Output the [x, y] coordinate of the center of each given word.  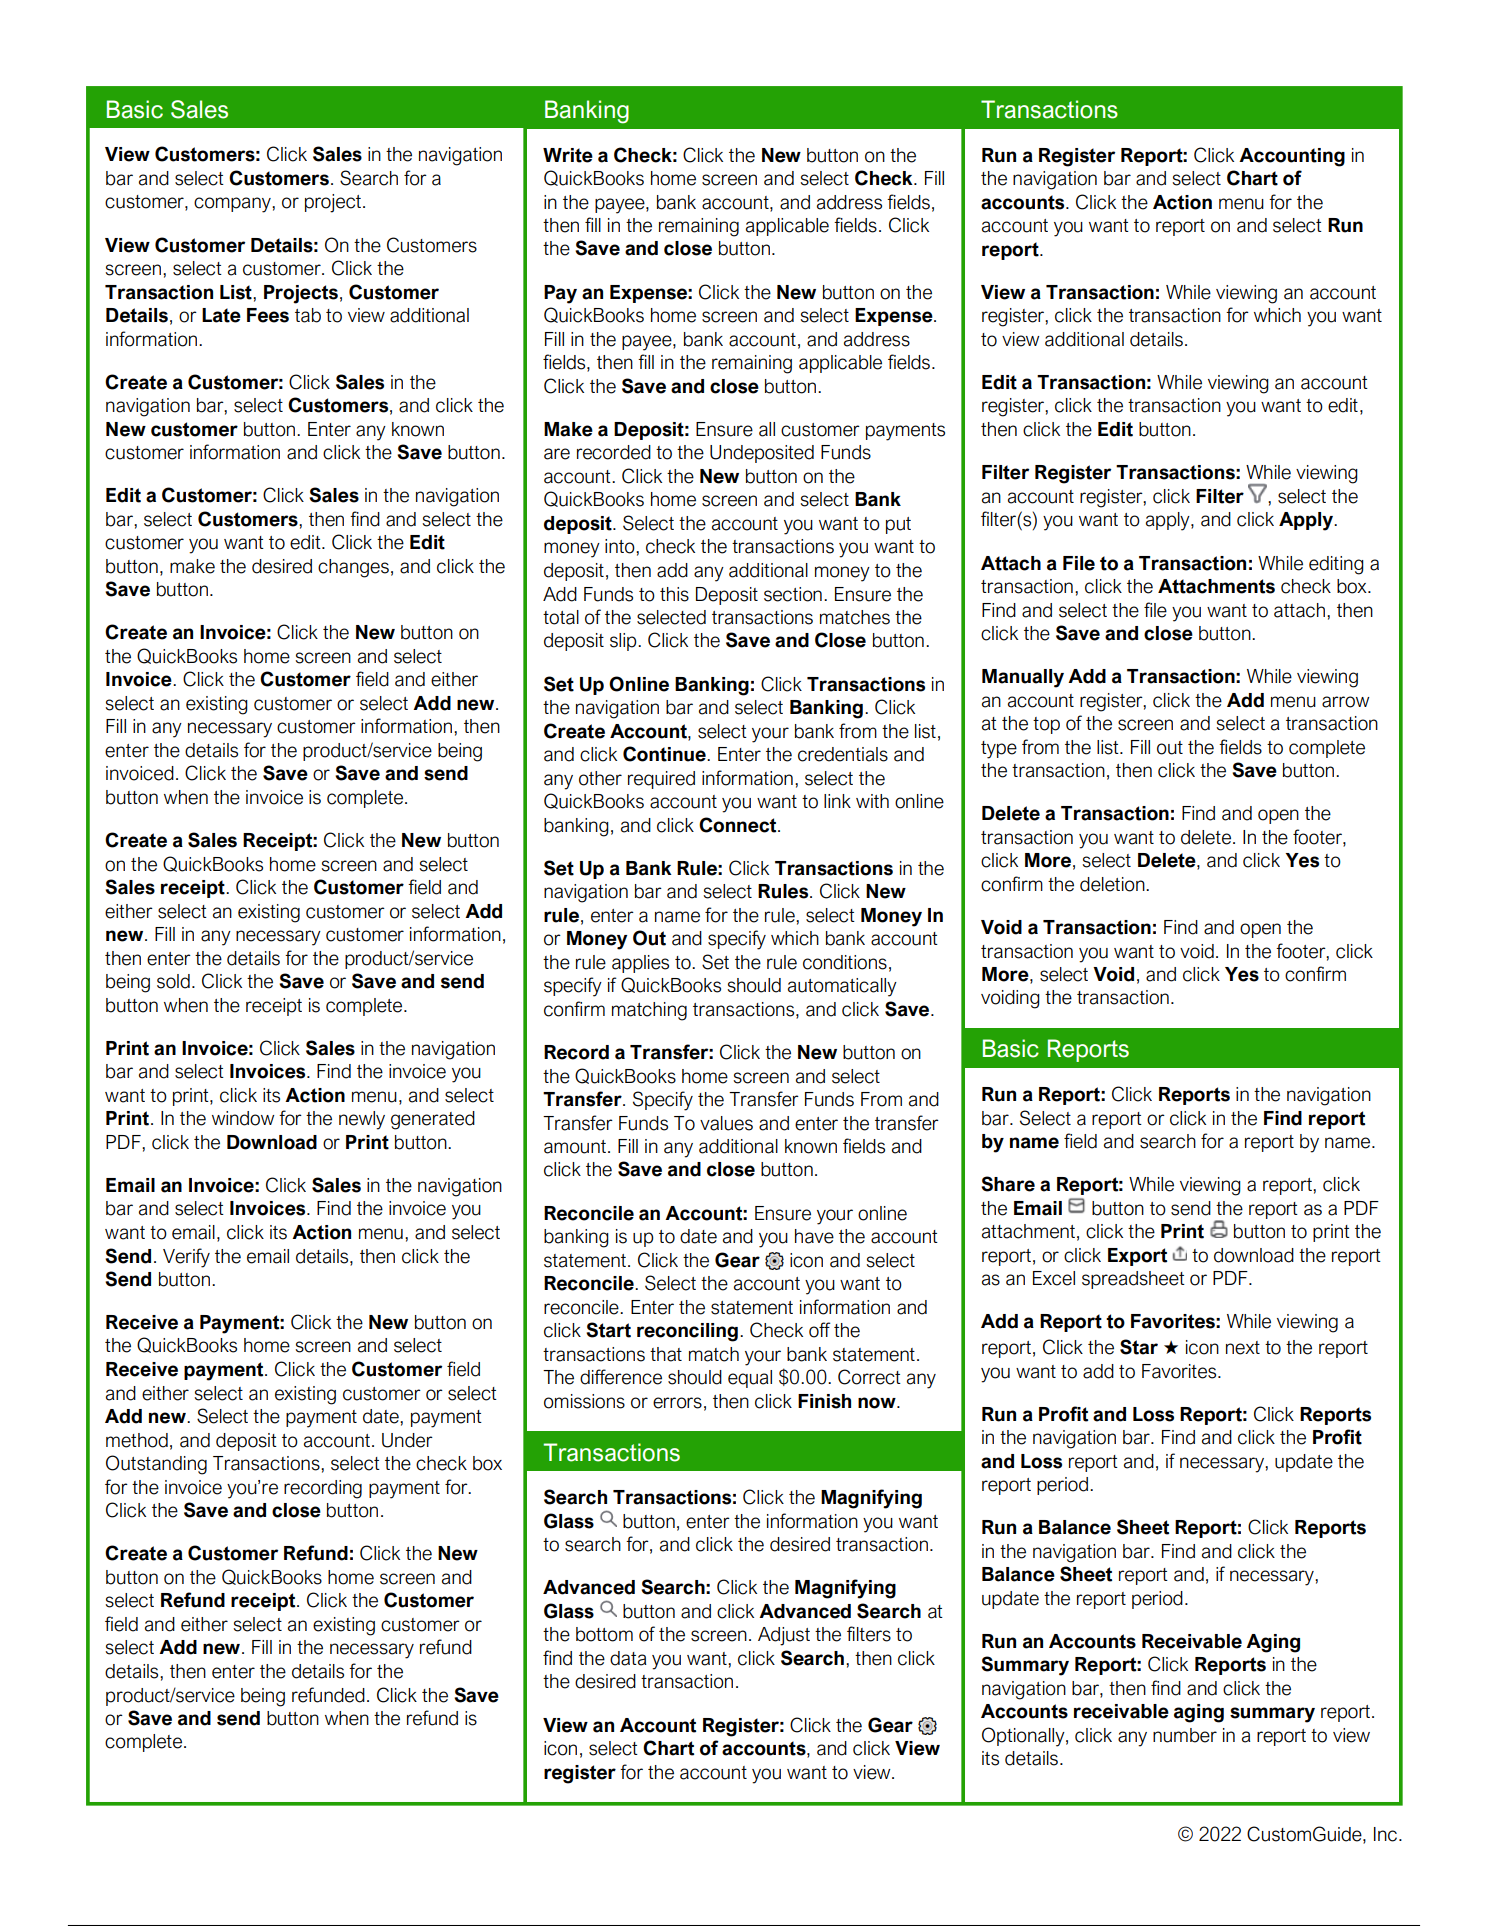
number [1185, 1735]
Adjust [784, 1636]
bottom [604, 1634]
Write [568, 155]
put [898, 525]
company [233, 205]
